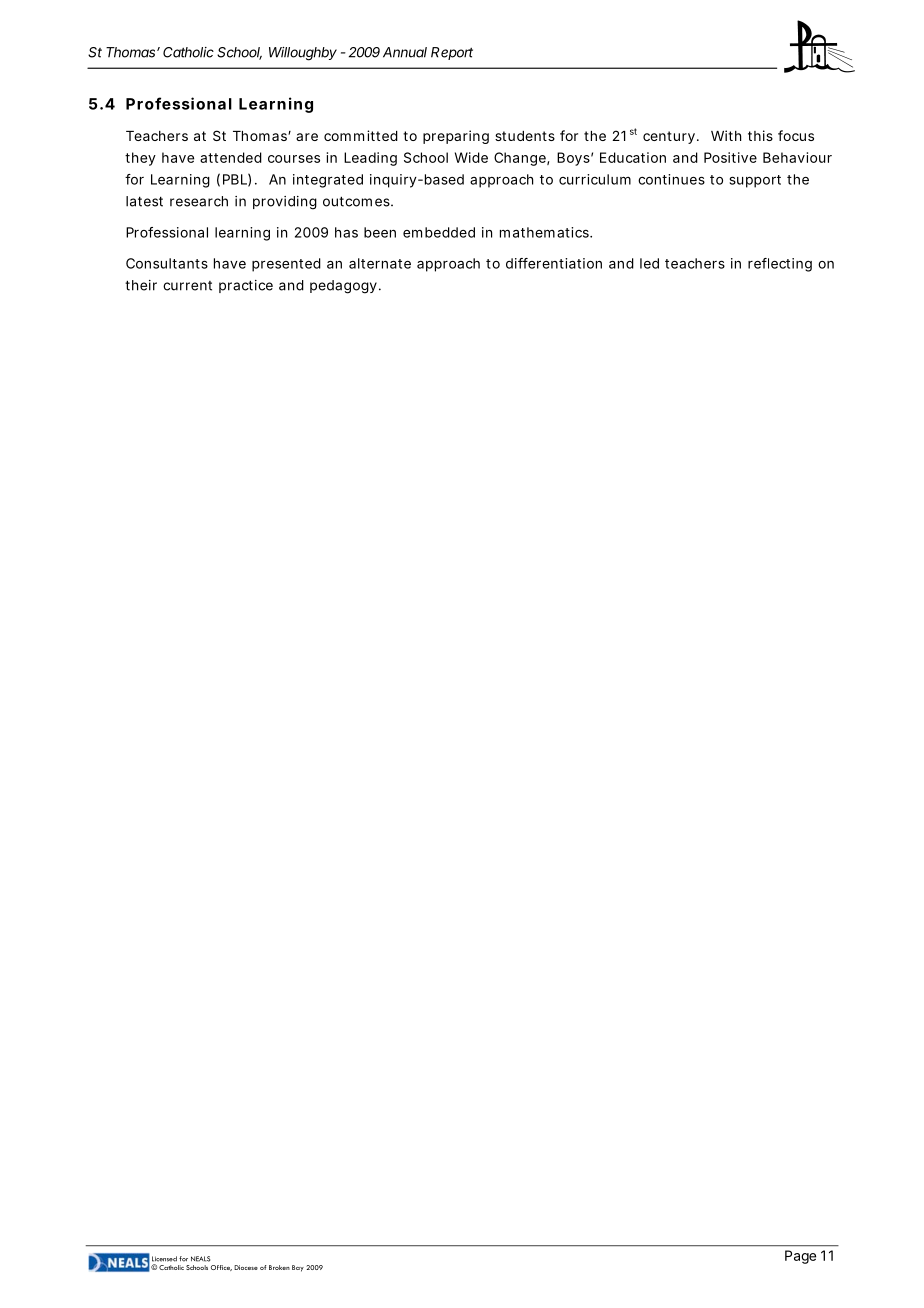 The width and height of the page is (924, 1308). What do you see at coordinates (800, 1257) in the page?
I see `Page` at bounding box center [800, 1257].
